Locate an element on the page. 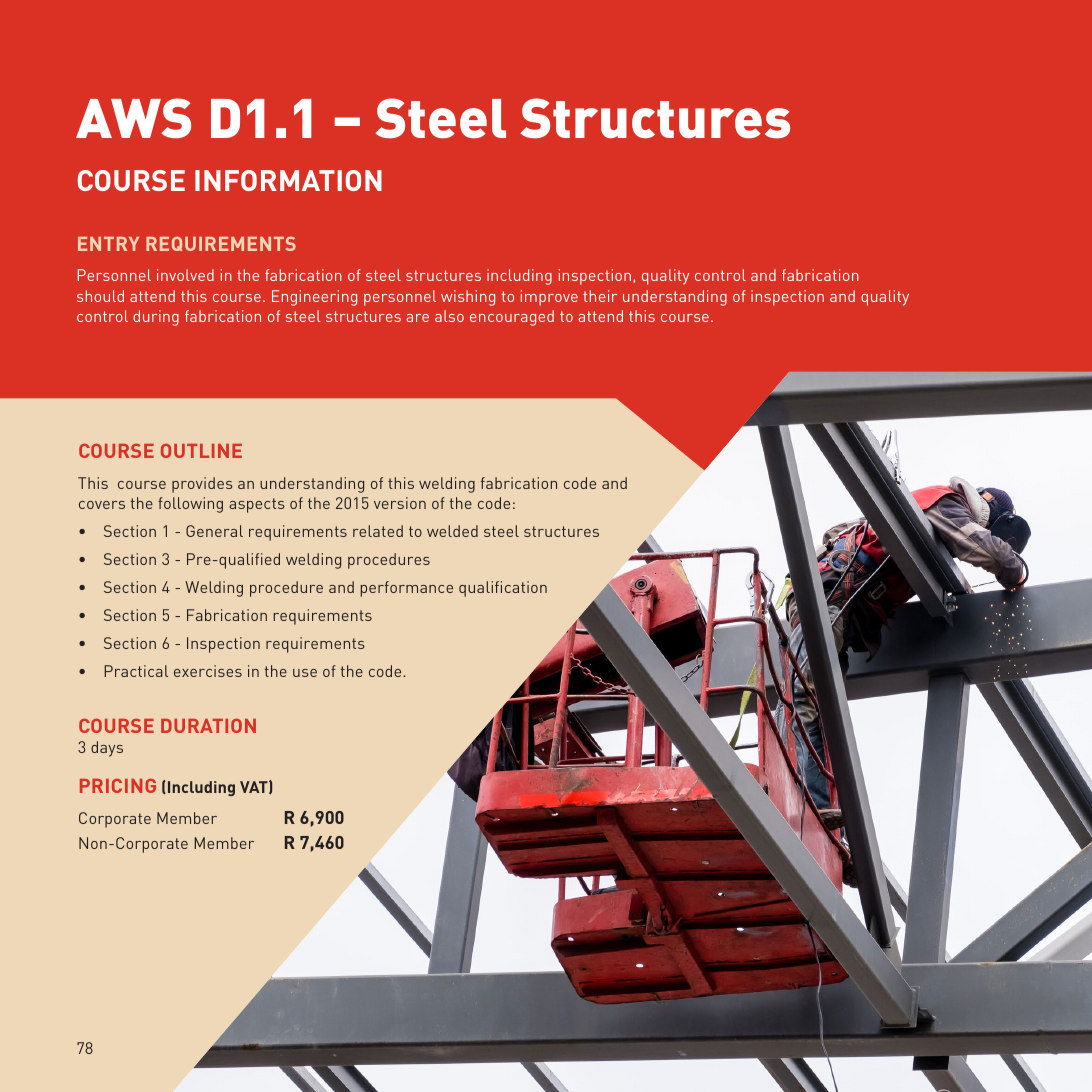  are is located at coordinates (417, 318).
